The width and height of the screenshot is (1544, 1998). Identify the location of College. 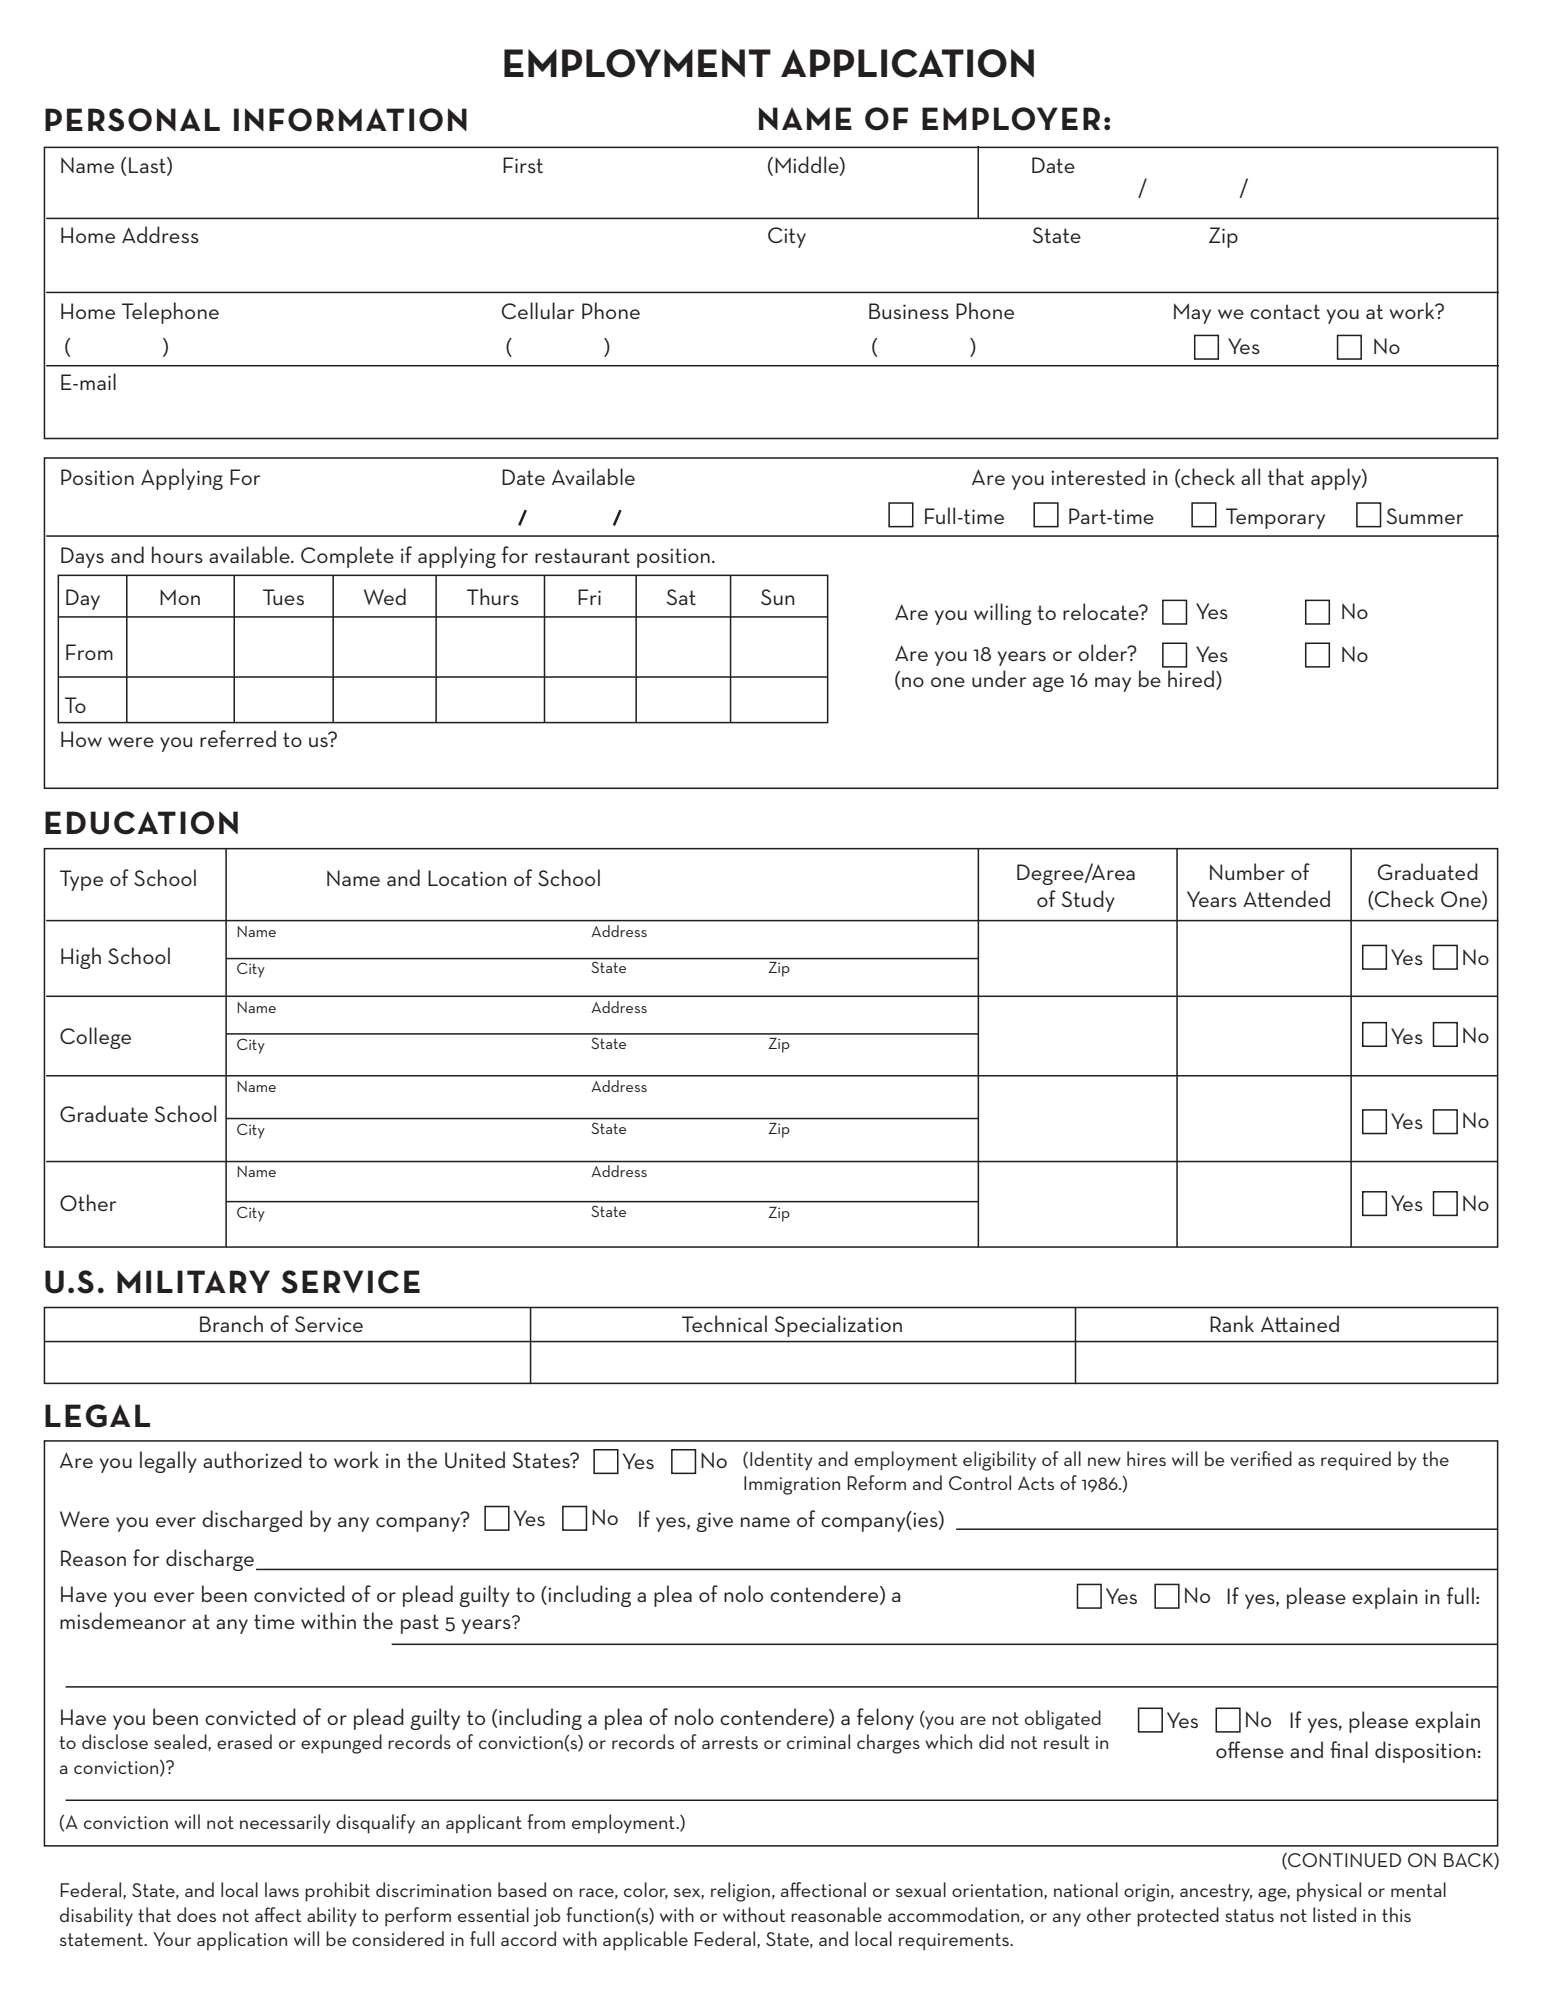
(95, 1038).
